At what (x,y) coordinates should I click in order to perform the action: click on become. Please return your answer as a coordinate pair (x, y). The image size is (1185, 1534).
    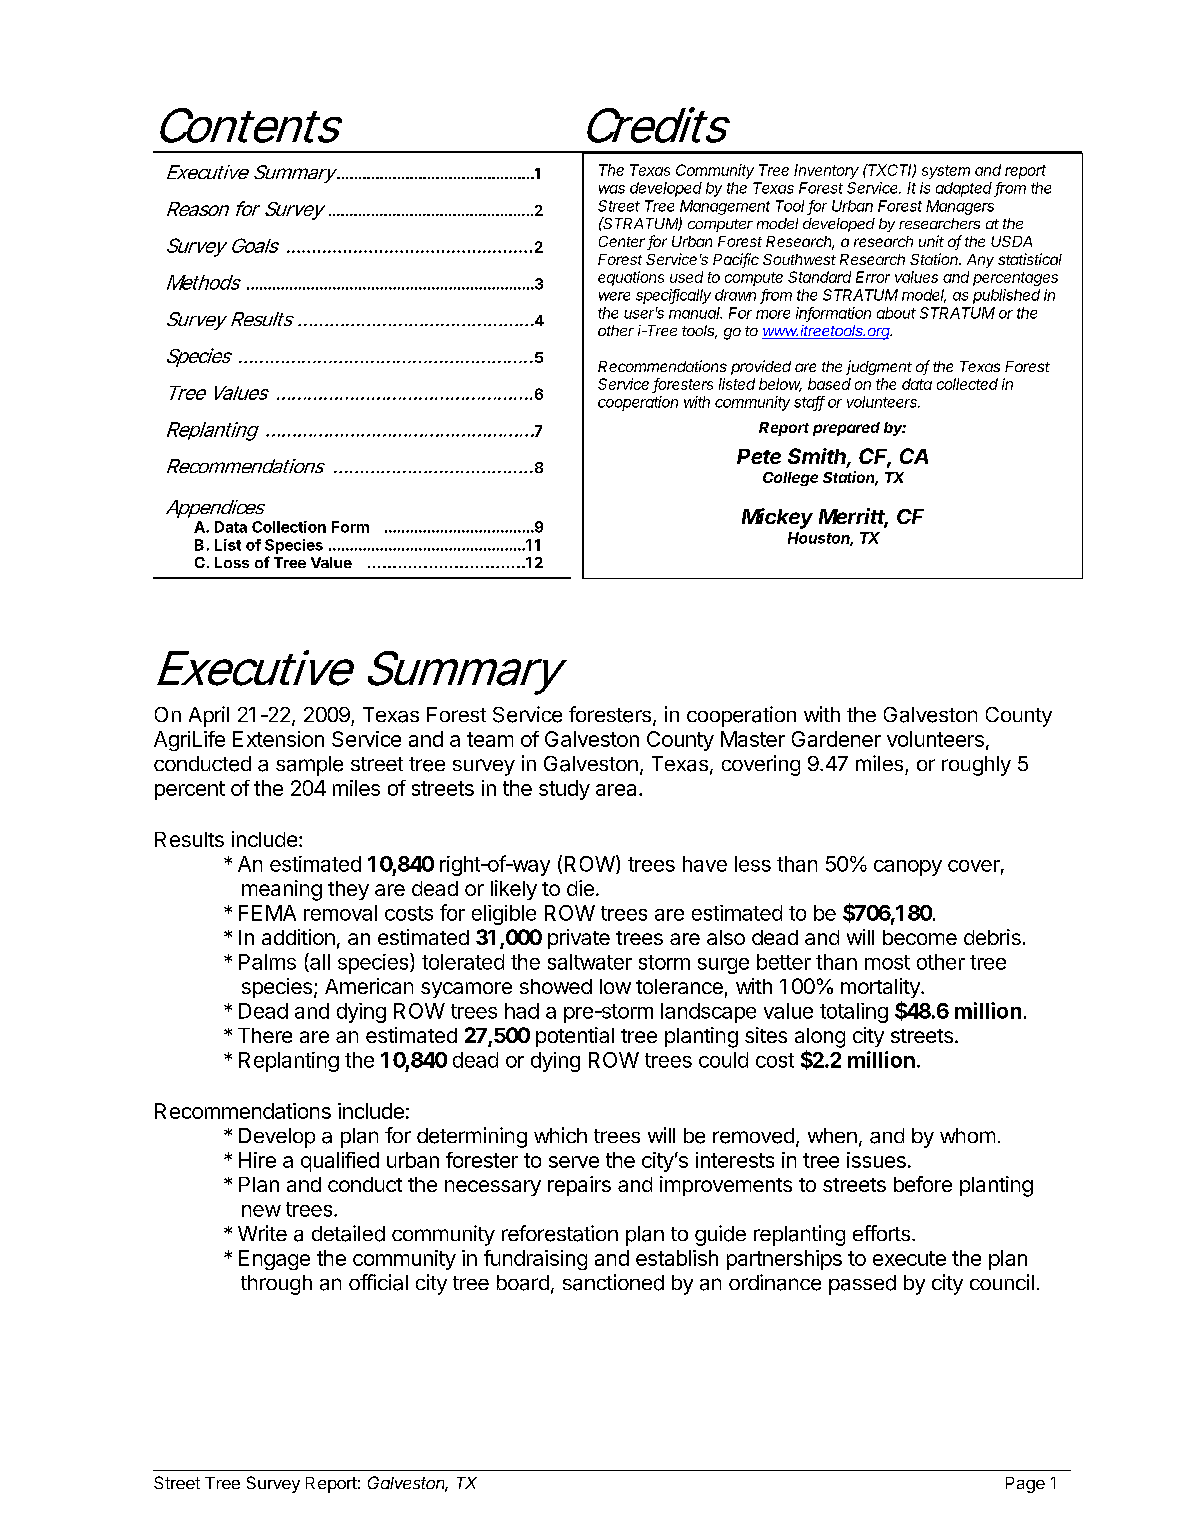
    Looking at the image, I should click on (920, 937).
